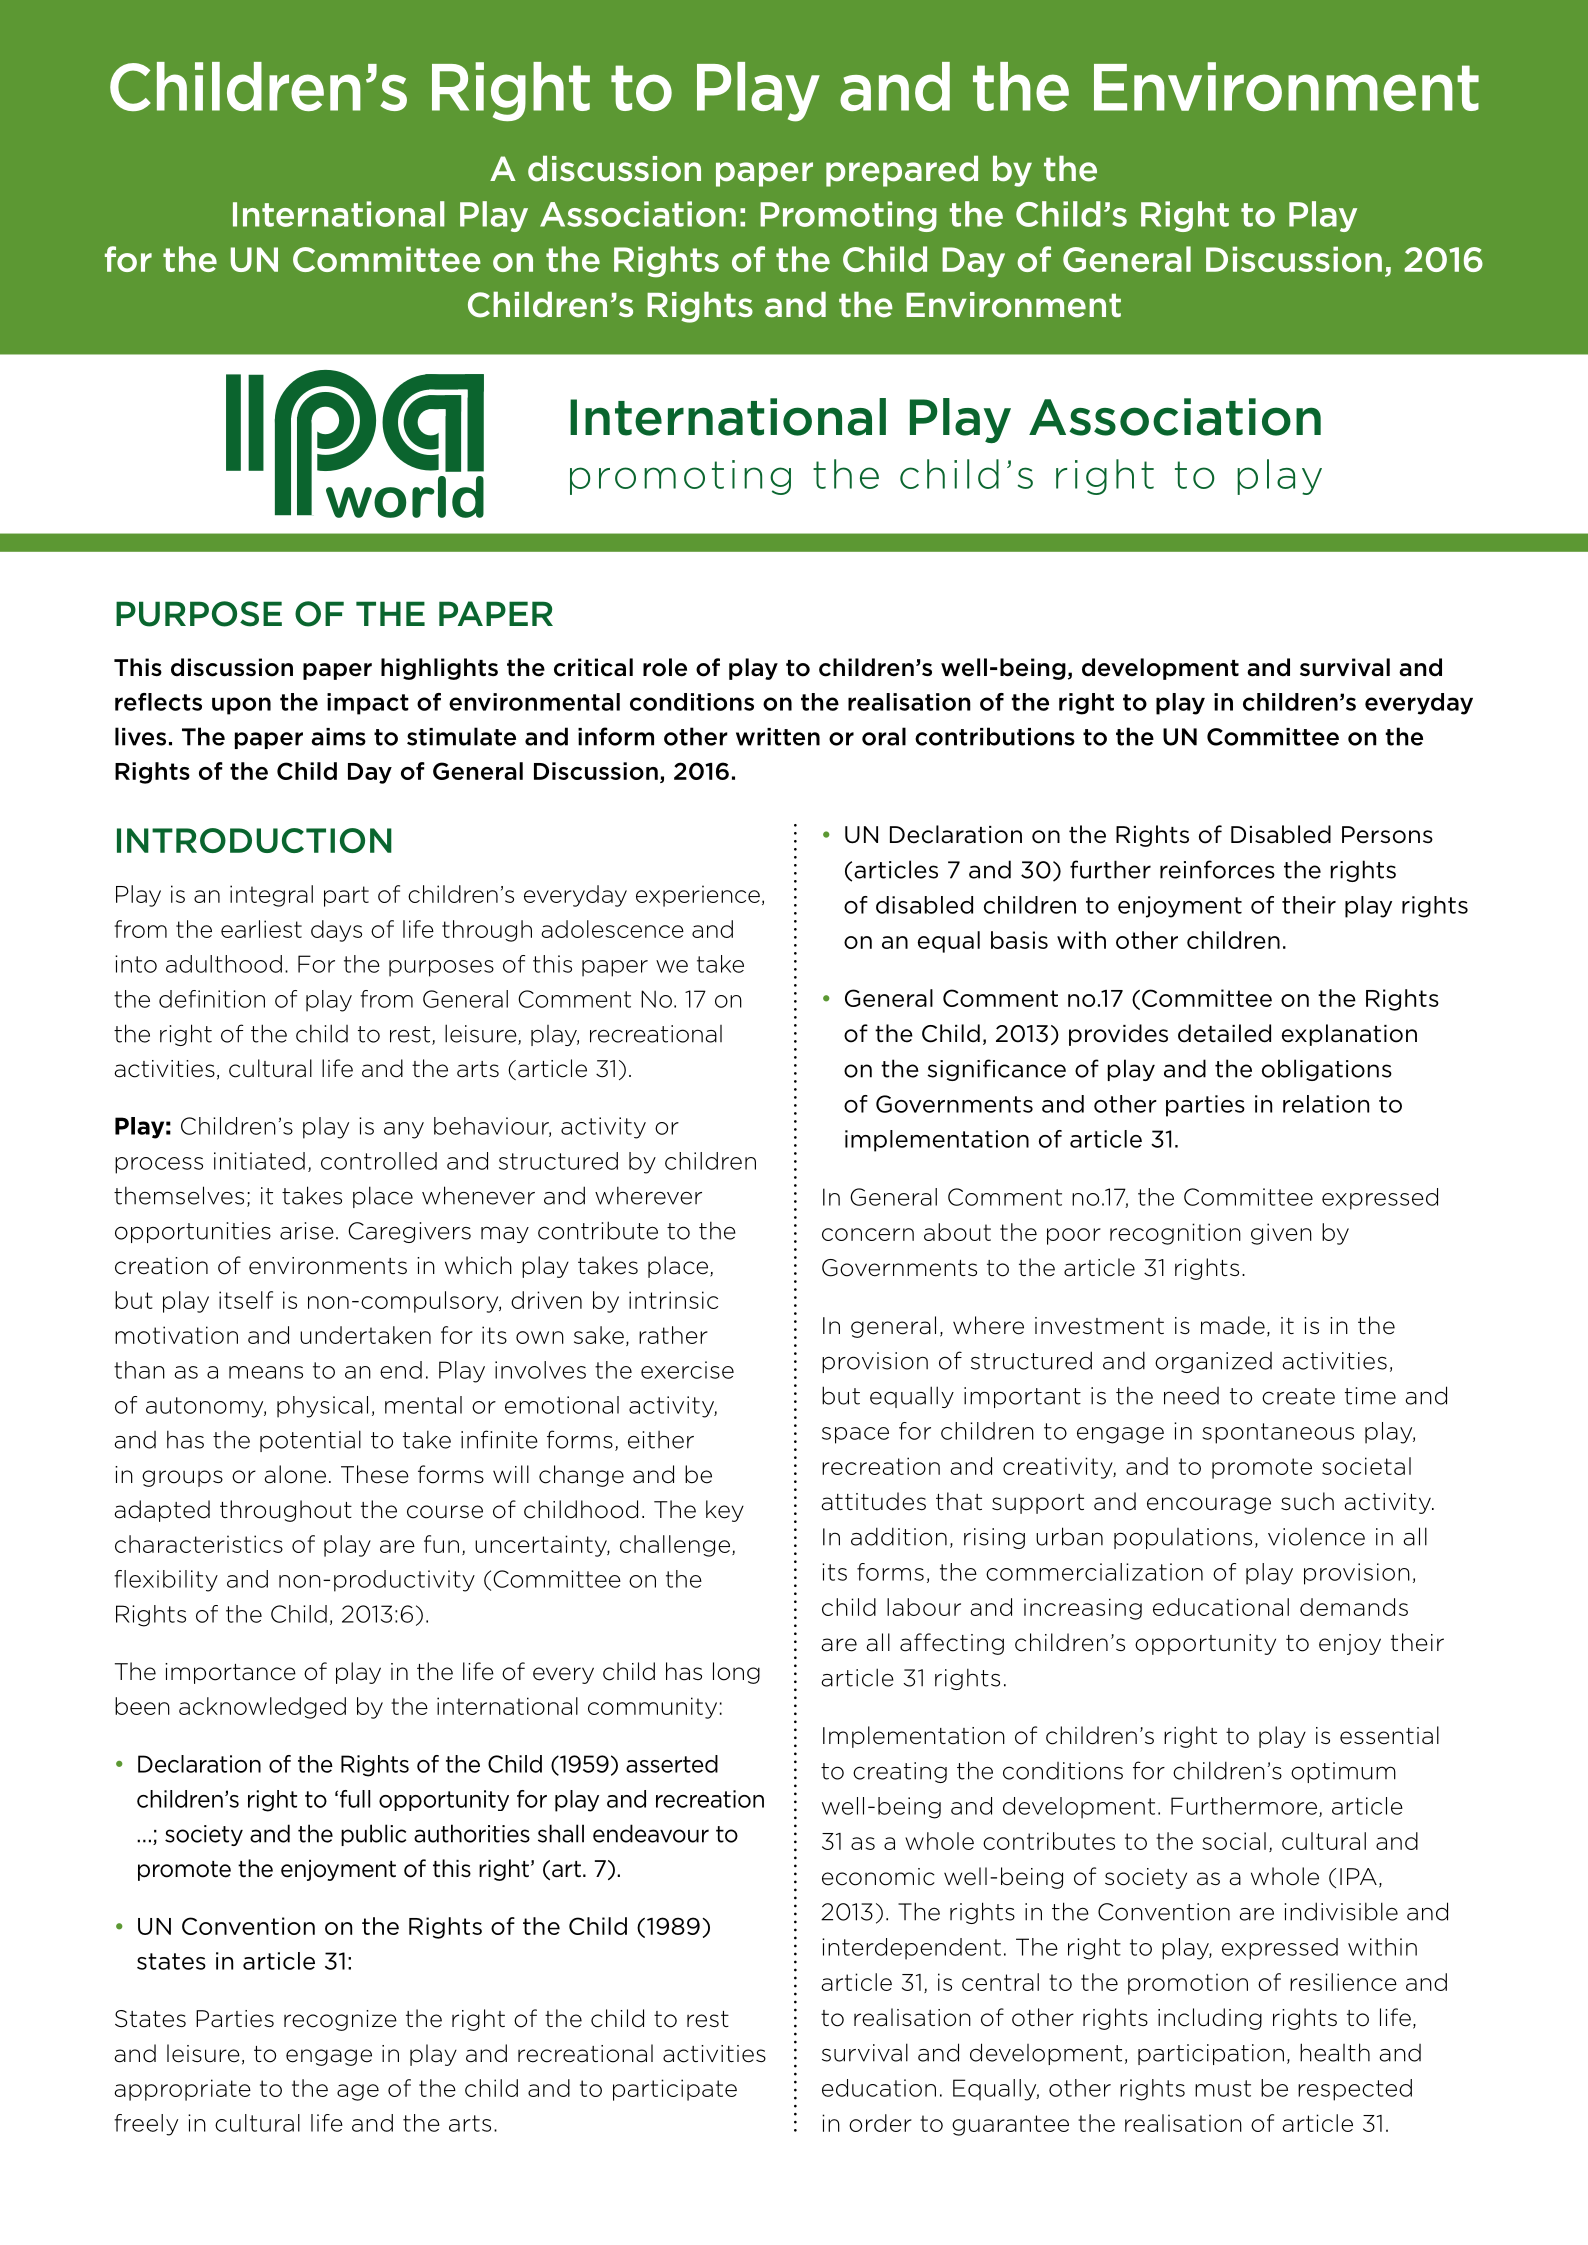  I want to click on experience, so click(698, 896).
